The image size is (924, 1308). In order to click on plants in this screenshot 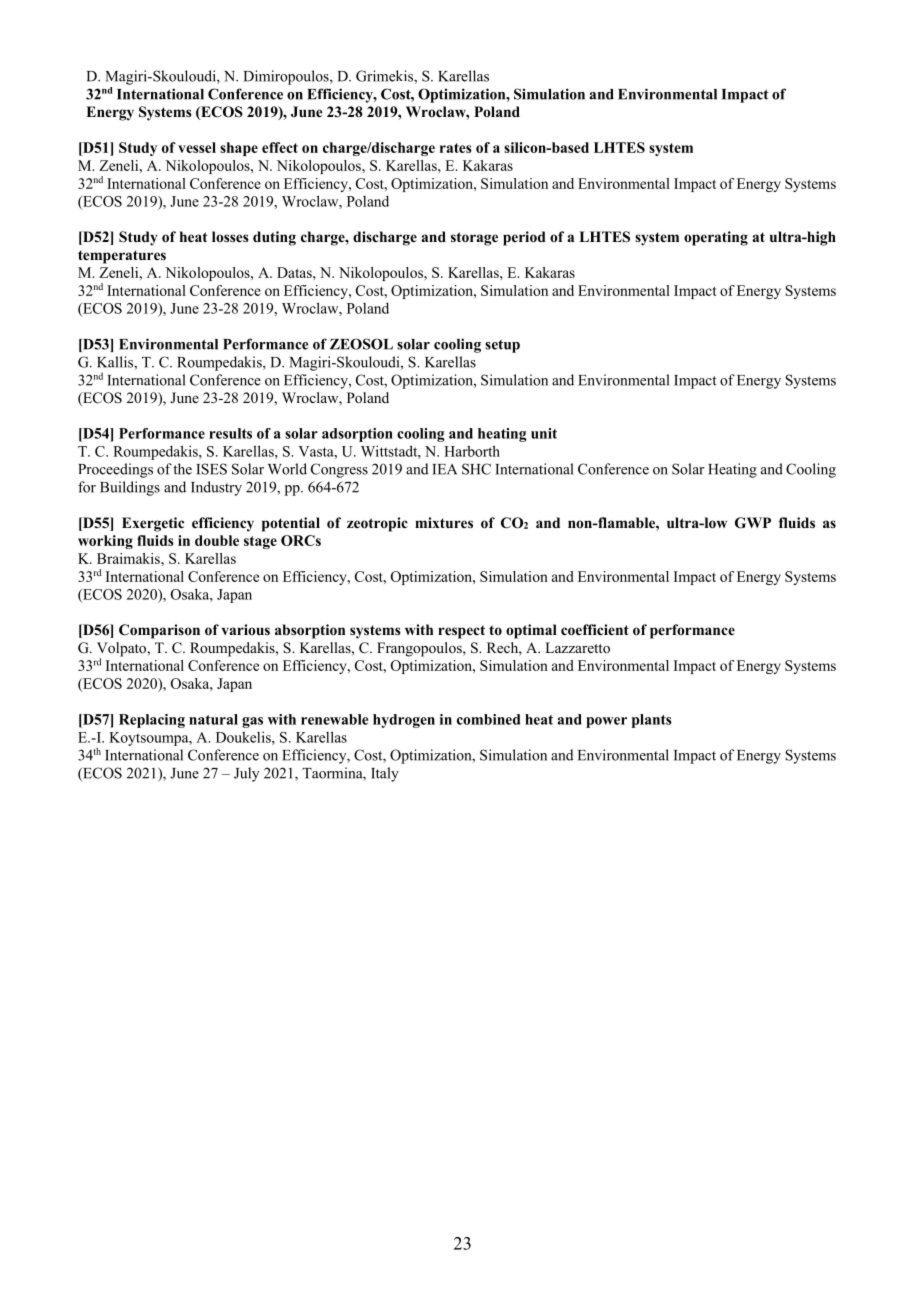, I will do `click(652, 721)`.
